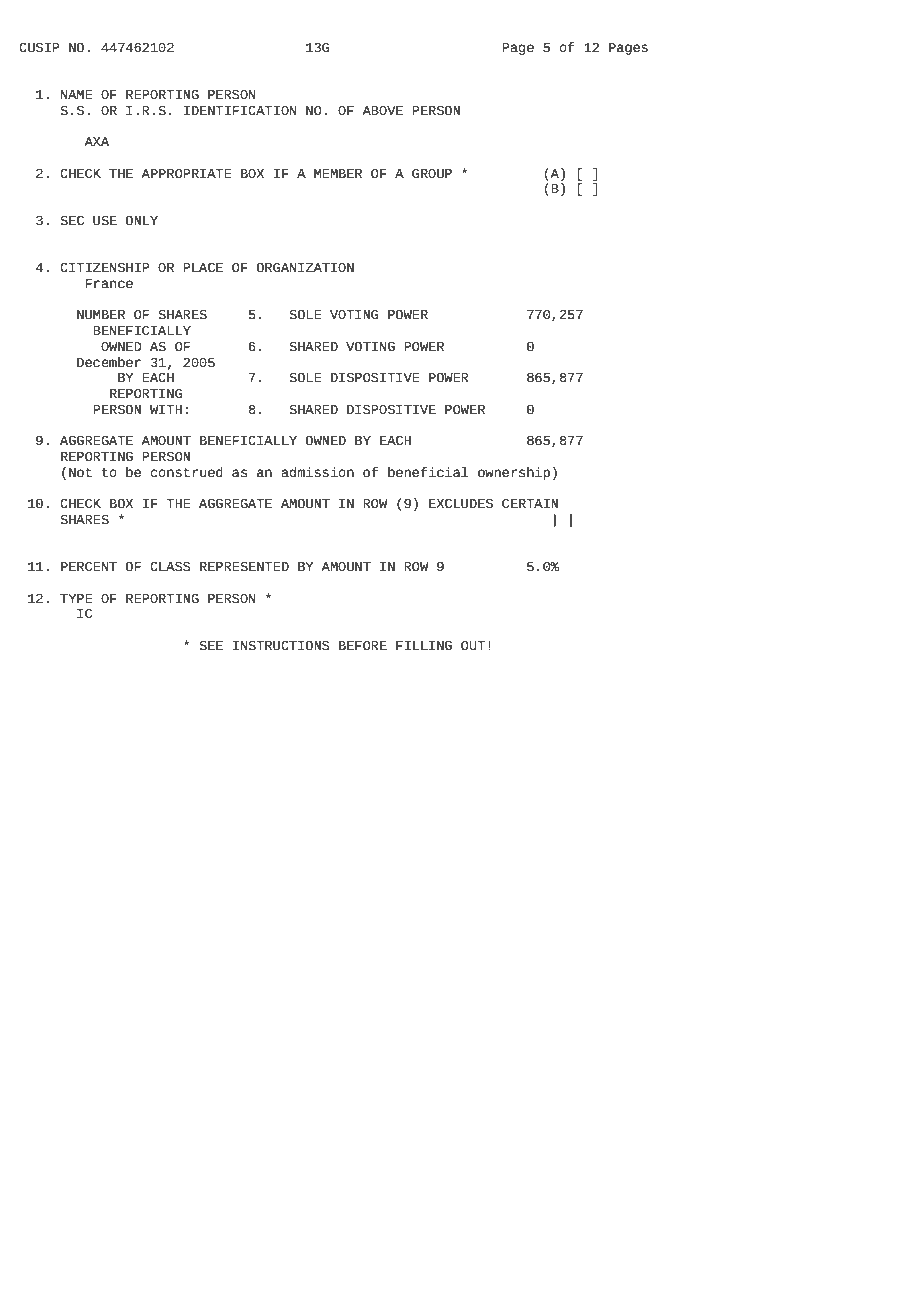  Describe the element at coordinates (514, 473) in the screenshot. I see `ownership` at that location.
